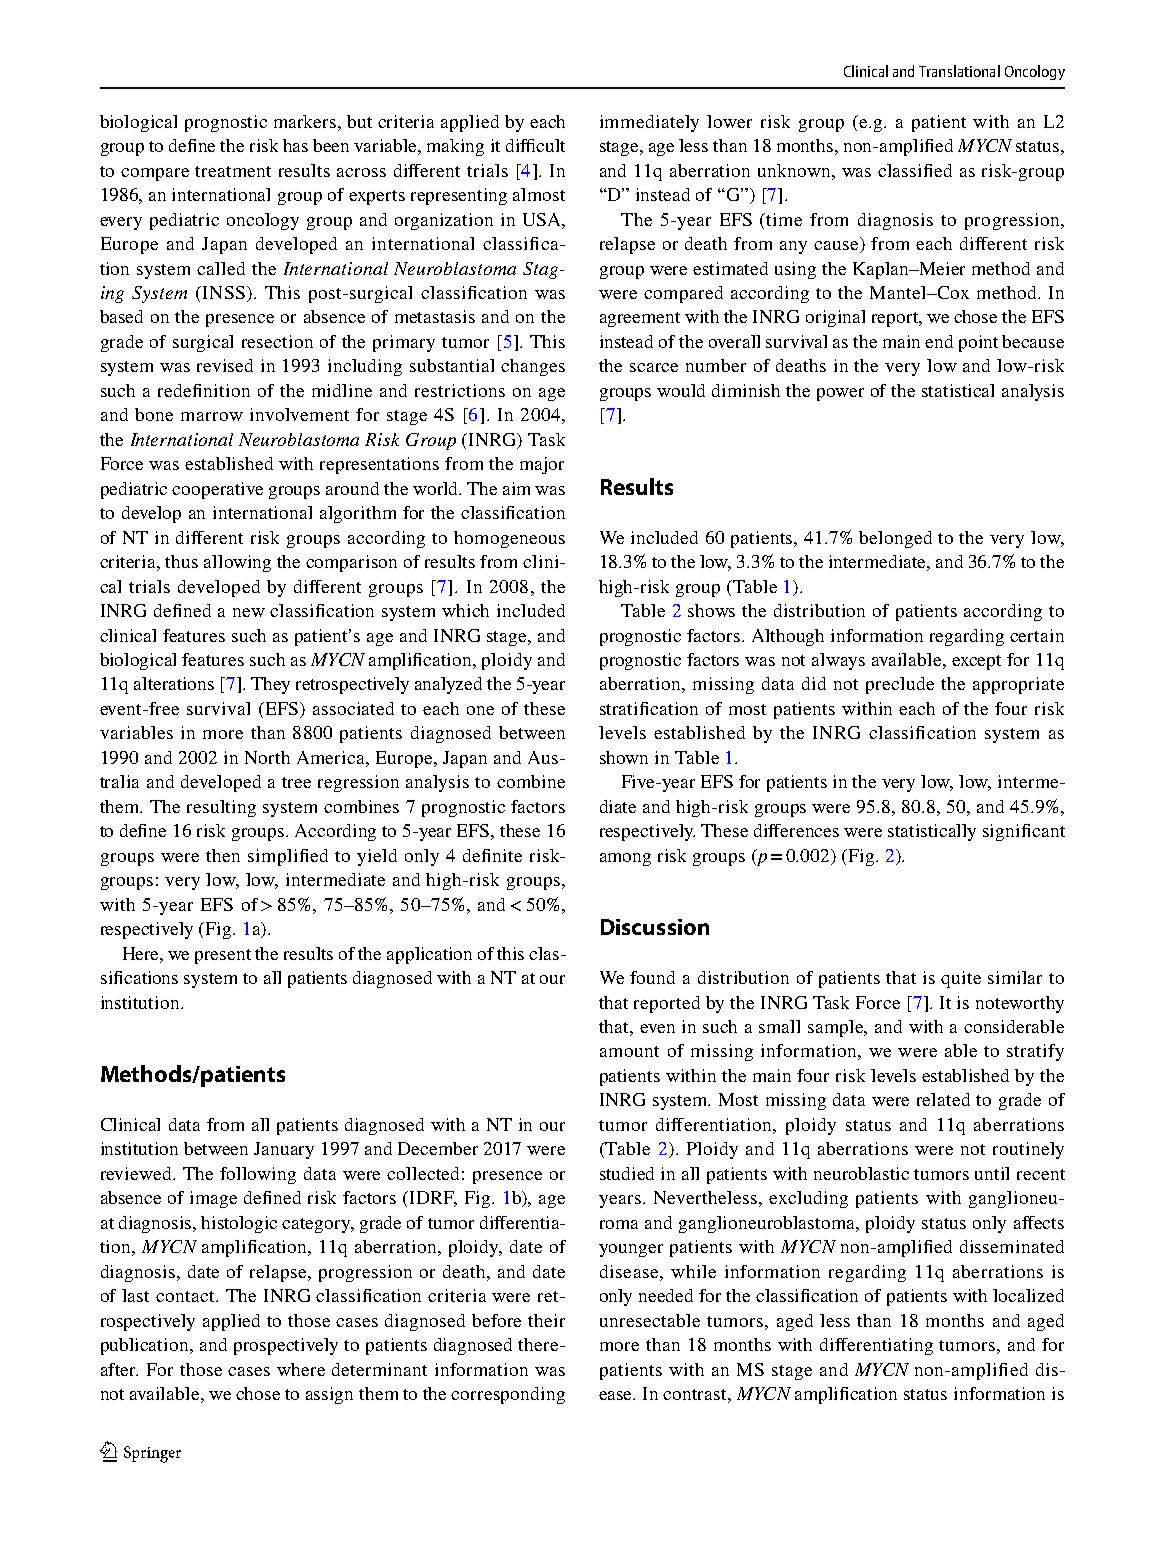 The width and height of the screenshot is (1165, 1548). What do you see at coordinates (186, 1296) in the screenshot?
I see `contact` at bounding box center [186, 1296].
